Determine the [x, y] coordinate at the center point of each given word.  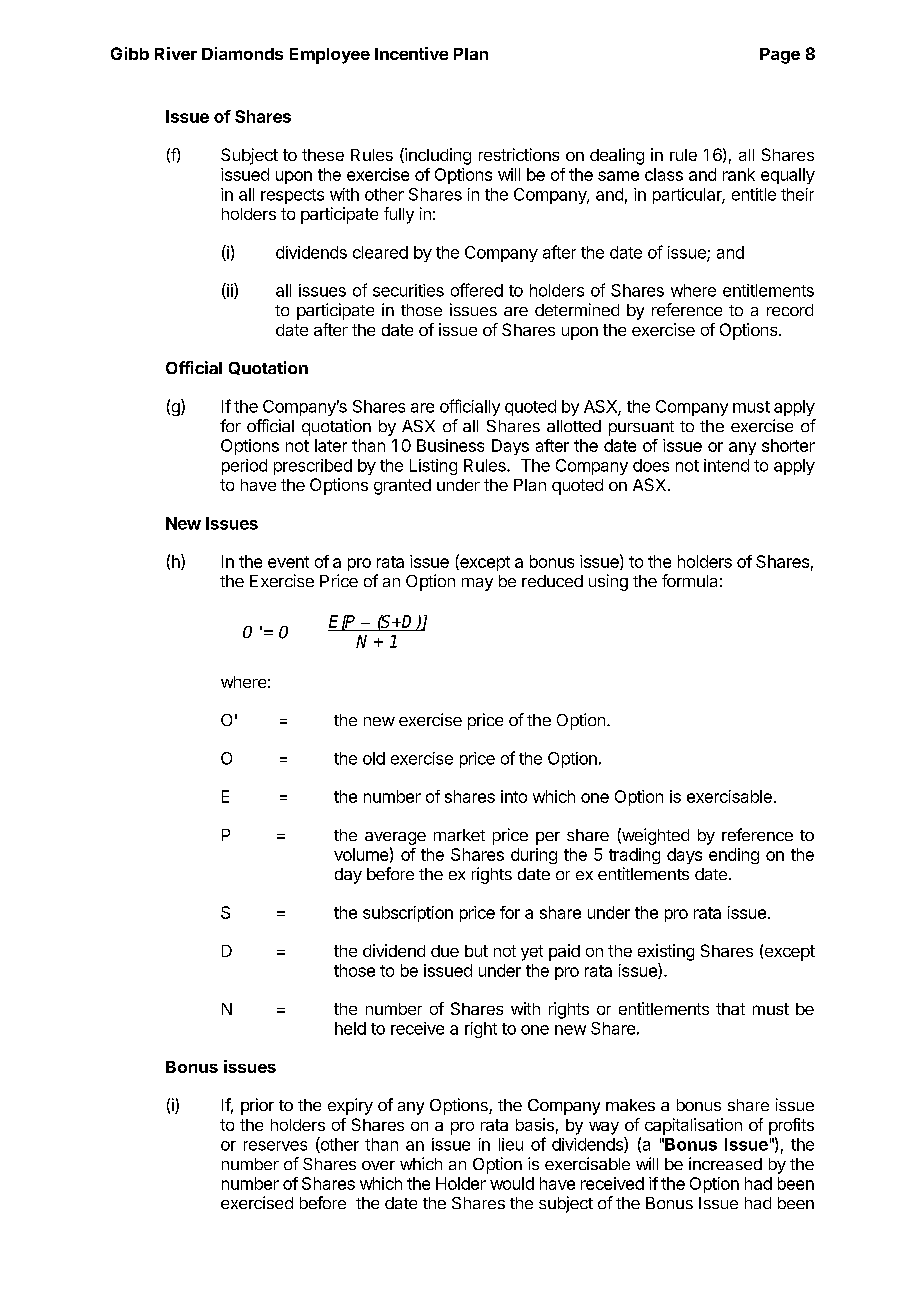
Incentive [411, 53]
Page [780, 56]
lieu [511, 1144]
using [608, 582]
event [288, 562]
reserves [275, 1146]
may [477, 584]
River [176, 53]
